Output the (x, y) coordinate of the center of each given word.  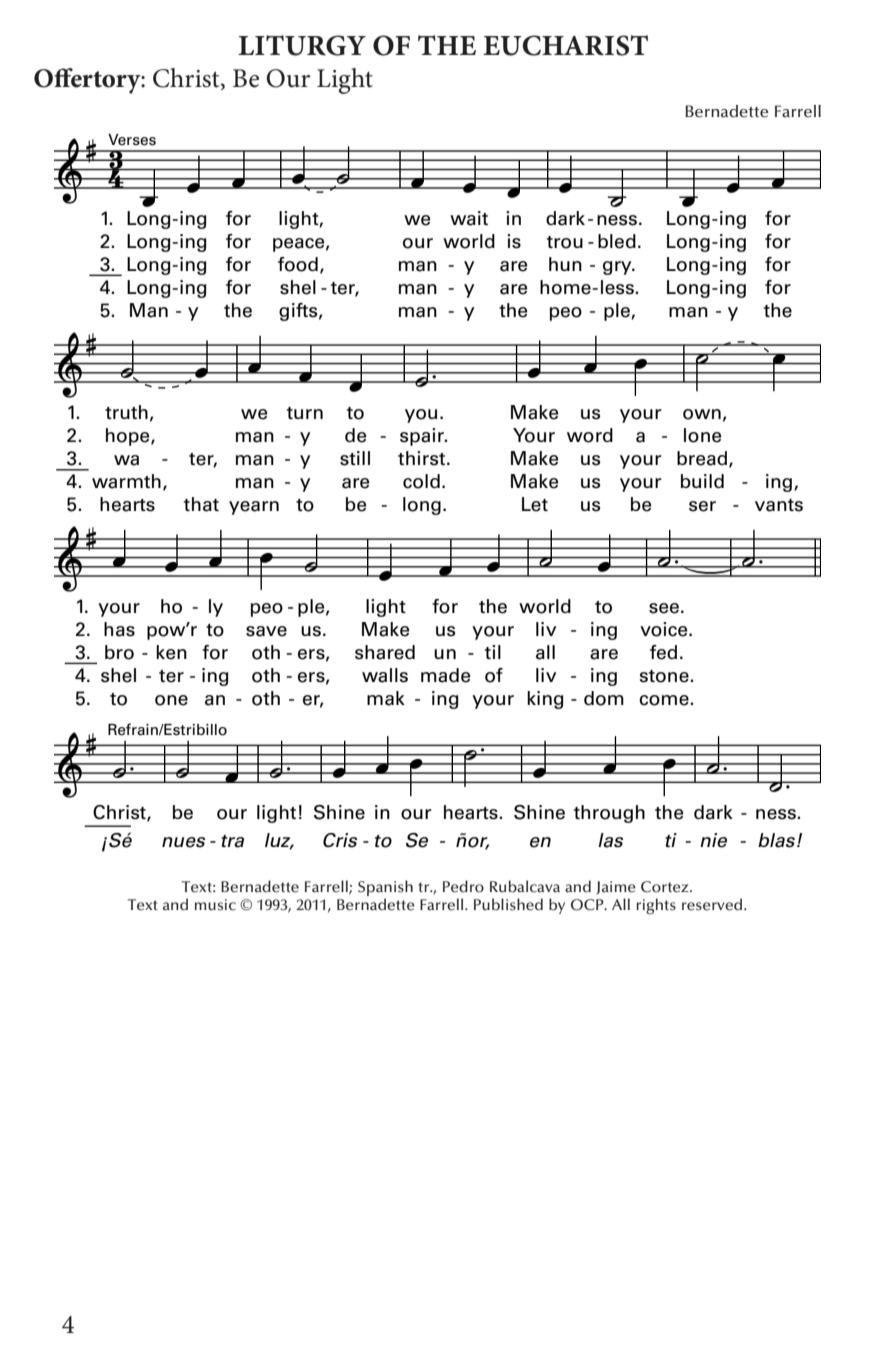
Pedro (463, 886)
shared (385, 652)
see (664, 608)
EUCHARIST (565, 45)
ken (171, 652)
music (215, 905)
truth (126, 412)
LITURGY (302, 45)
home (566, 287)
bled (617, 241)
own (702, 414)
